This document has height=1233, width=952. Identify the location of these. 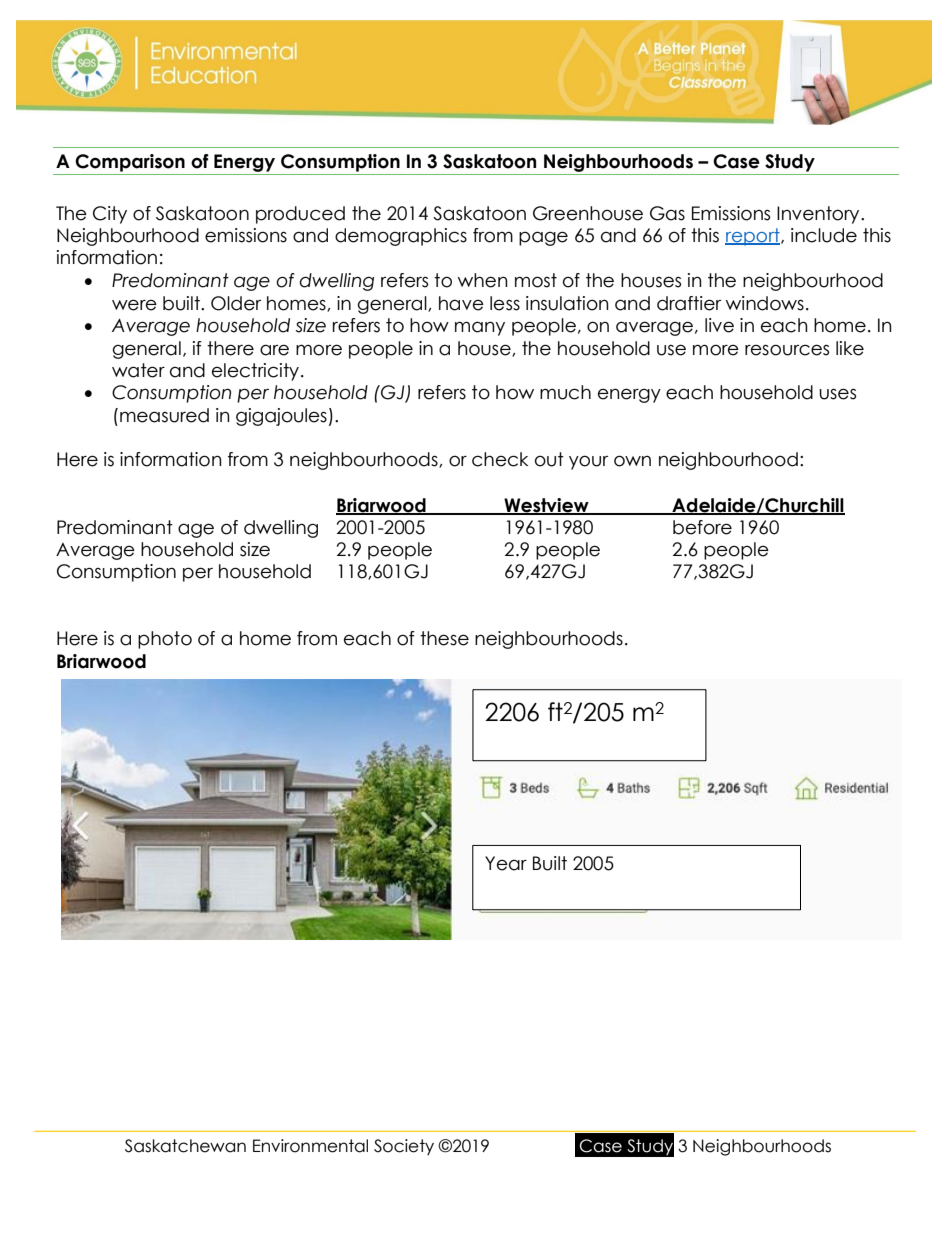
(444, 638).
